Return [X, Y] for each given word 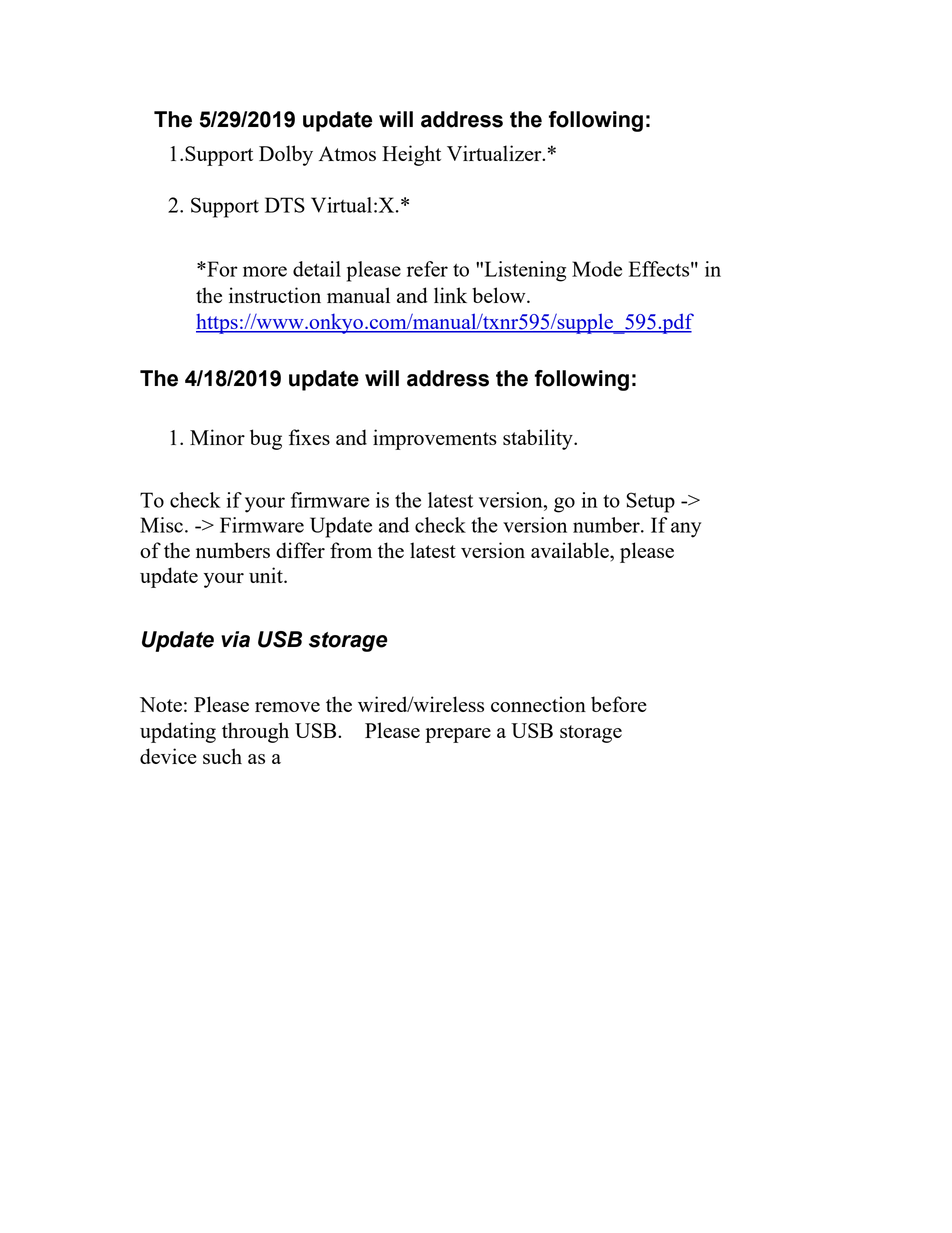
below [500, 295]
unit [267, 575]
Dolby [286, 155]
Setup [651, 502]
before [619, 704]
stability [539, 439]
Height [411, 155]
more [265, 271]
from [351, 550]
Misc [161, 525]
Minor [217, 437]
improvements [435, 439]
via [235, 639]
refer [427, 269]
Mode [597, 269]
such [222, 756]
